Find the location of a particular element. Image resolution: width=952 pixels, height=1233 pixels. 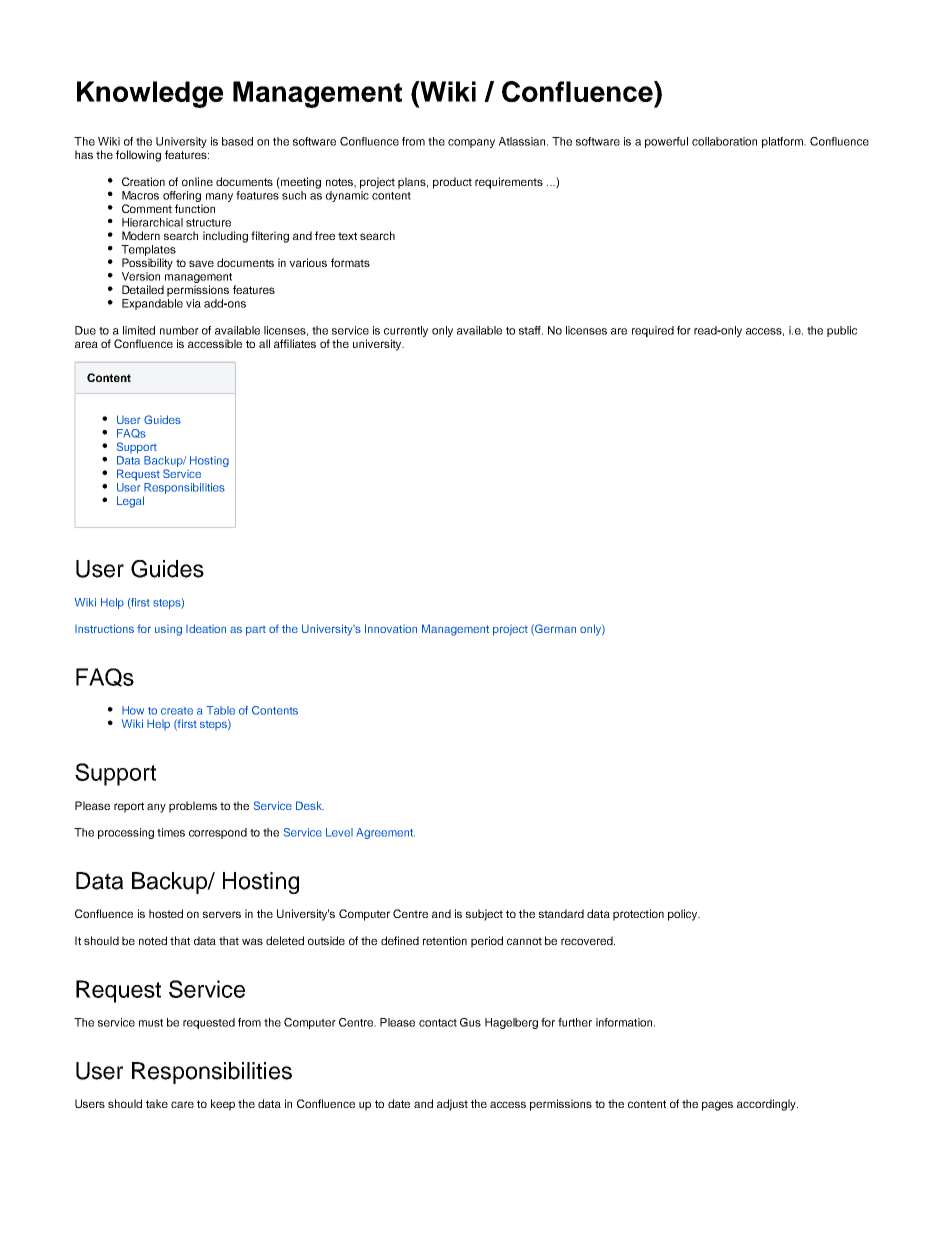

times is located at coordinates (171, 832).
